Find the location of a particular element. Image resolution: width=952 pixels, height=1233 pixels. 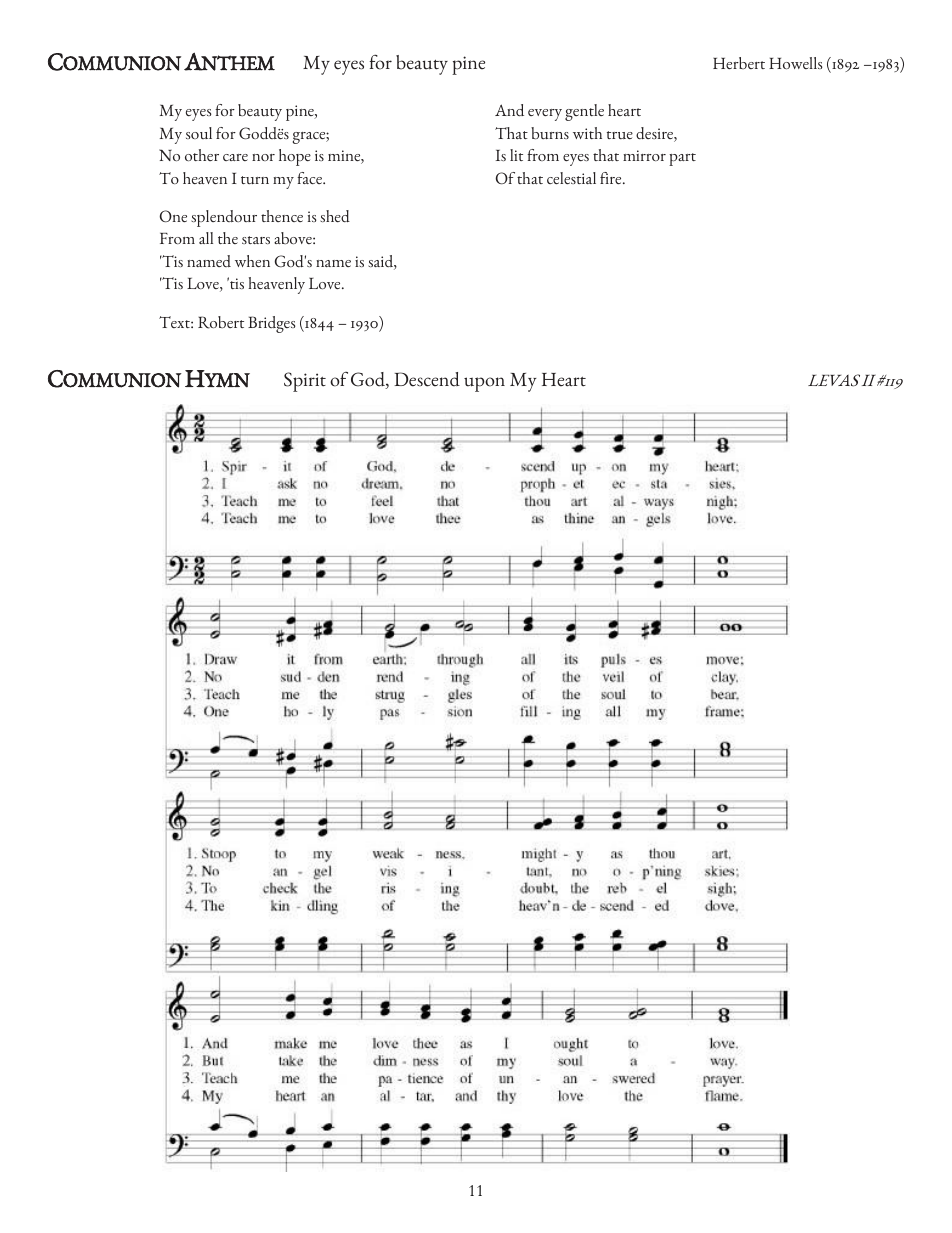

celestial is located at coordinates (571, 178).
